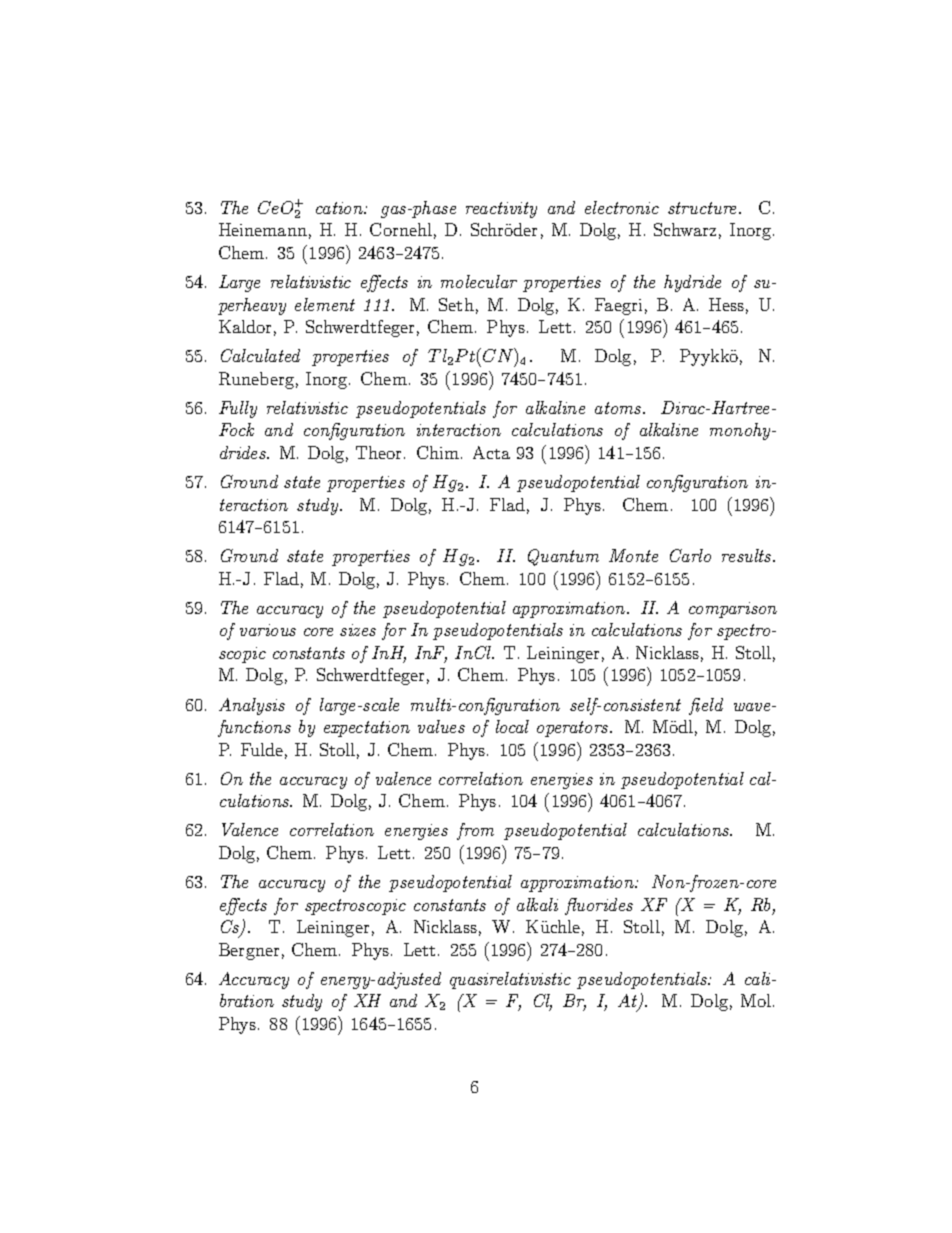 This screenshot has width=952, height=1233. Describe the element at coordinates (599, 906) in the screenshot. I see `fluorides` at that location.
